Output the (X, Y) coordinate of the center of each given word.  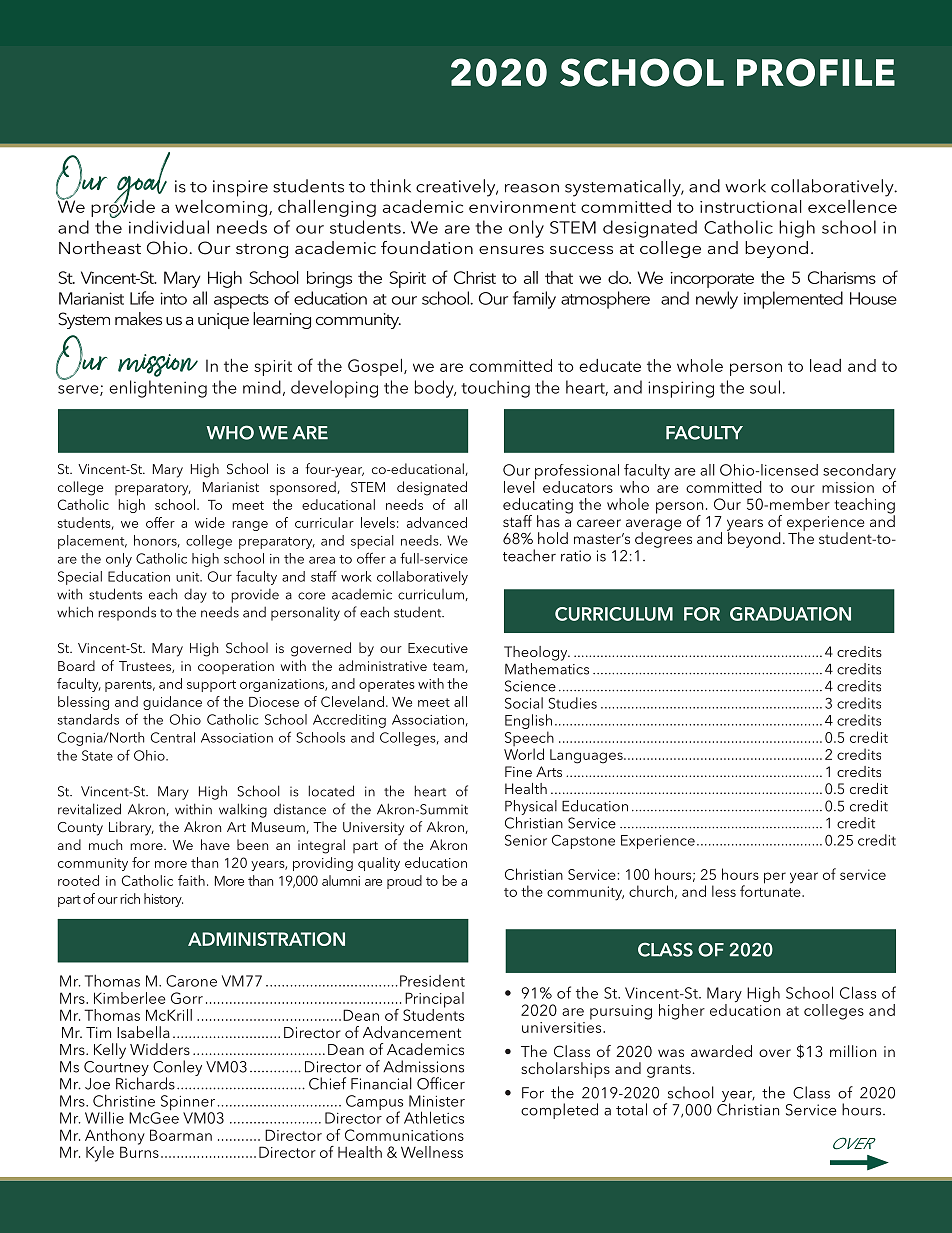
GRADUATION (790, 614)
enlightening (158, 389)
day (195, 596)
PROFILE (816, 72)
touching (495, 389)
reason (532, 188)
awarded (721, 1051)
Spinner (186, 1104)
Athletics (434, 1117)
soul (765, 387)
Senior (526, 840)
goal (139, 185)
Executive (438, 648)
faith (191, 880)
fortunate (771, 890)
